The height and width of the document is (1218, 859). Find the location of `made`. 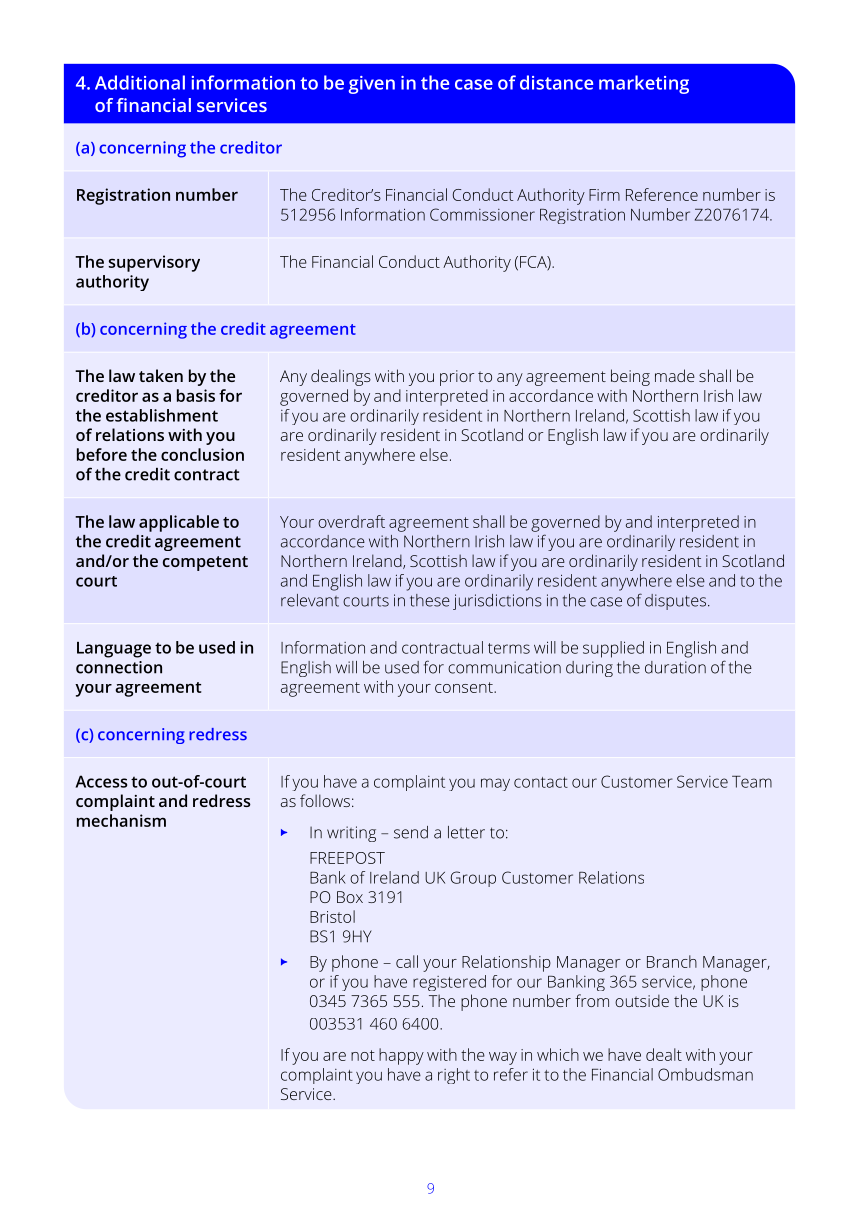

made is located at coordinates (675, 375).
